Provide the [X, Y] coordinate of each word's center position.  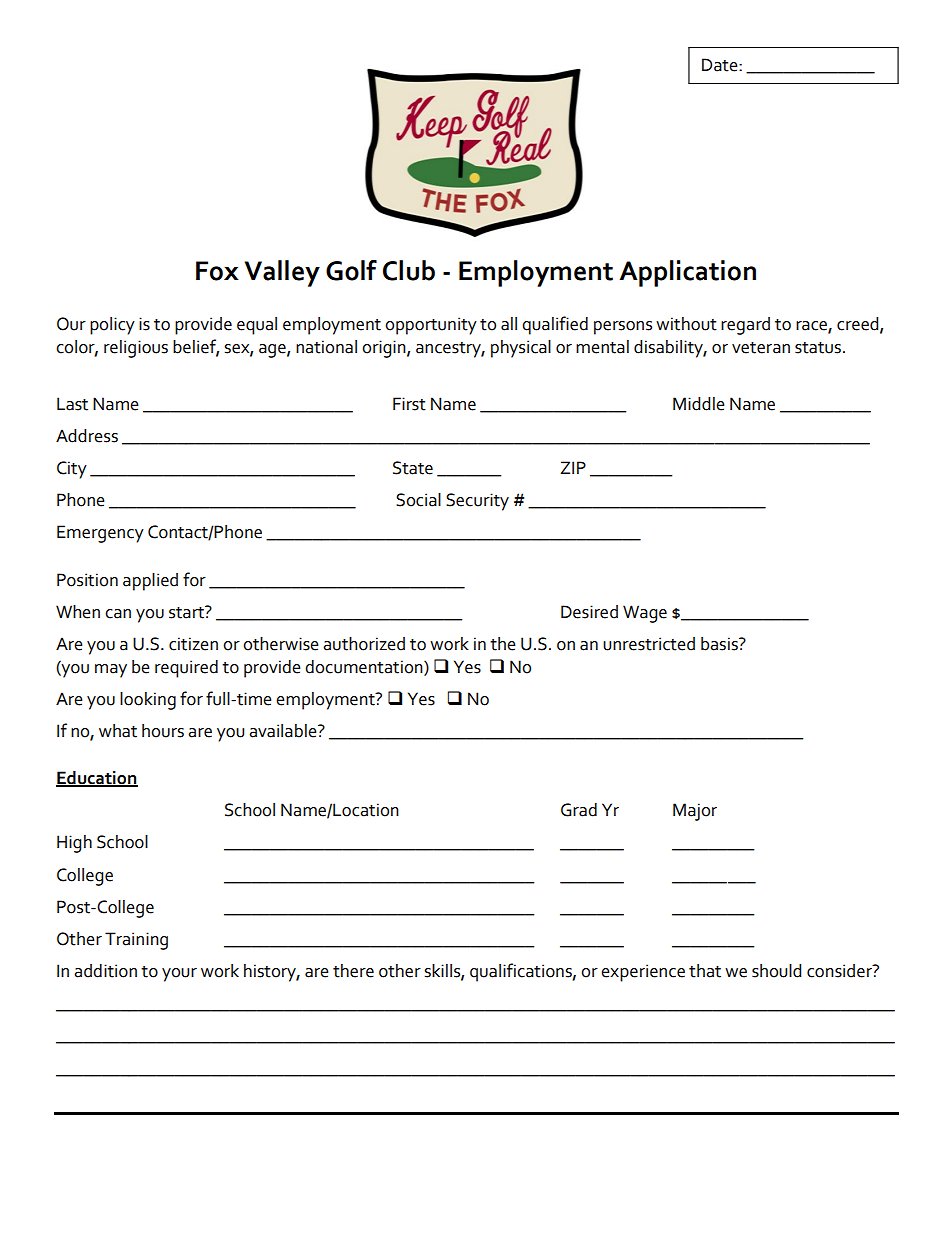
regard [745, 326]
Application [687, 273]
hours [163, 731]
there [353, 971]
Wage [645, 614]
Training [136, 941]
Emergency [100, 534]
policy [112, 326]
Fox [217, 271]
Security [477, 502]
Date [721, 65]
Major [695, 812]
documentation [365, 667]
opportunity [431, 326]
